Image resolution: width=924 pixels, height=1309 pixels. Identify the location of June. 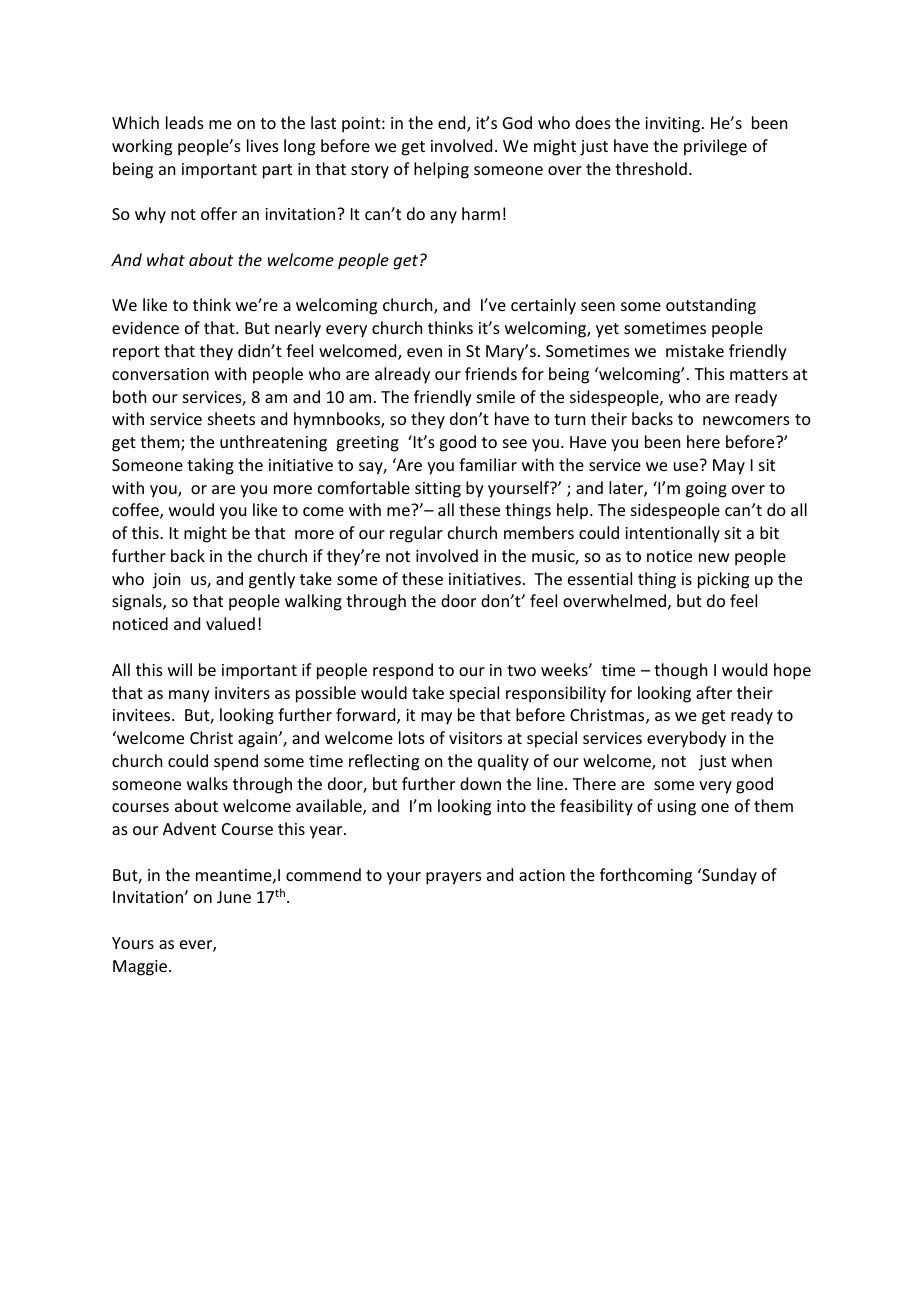
(234, 897).
